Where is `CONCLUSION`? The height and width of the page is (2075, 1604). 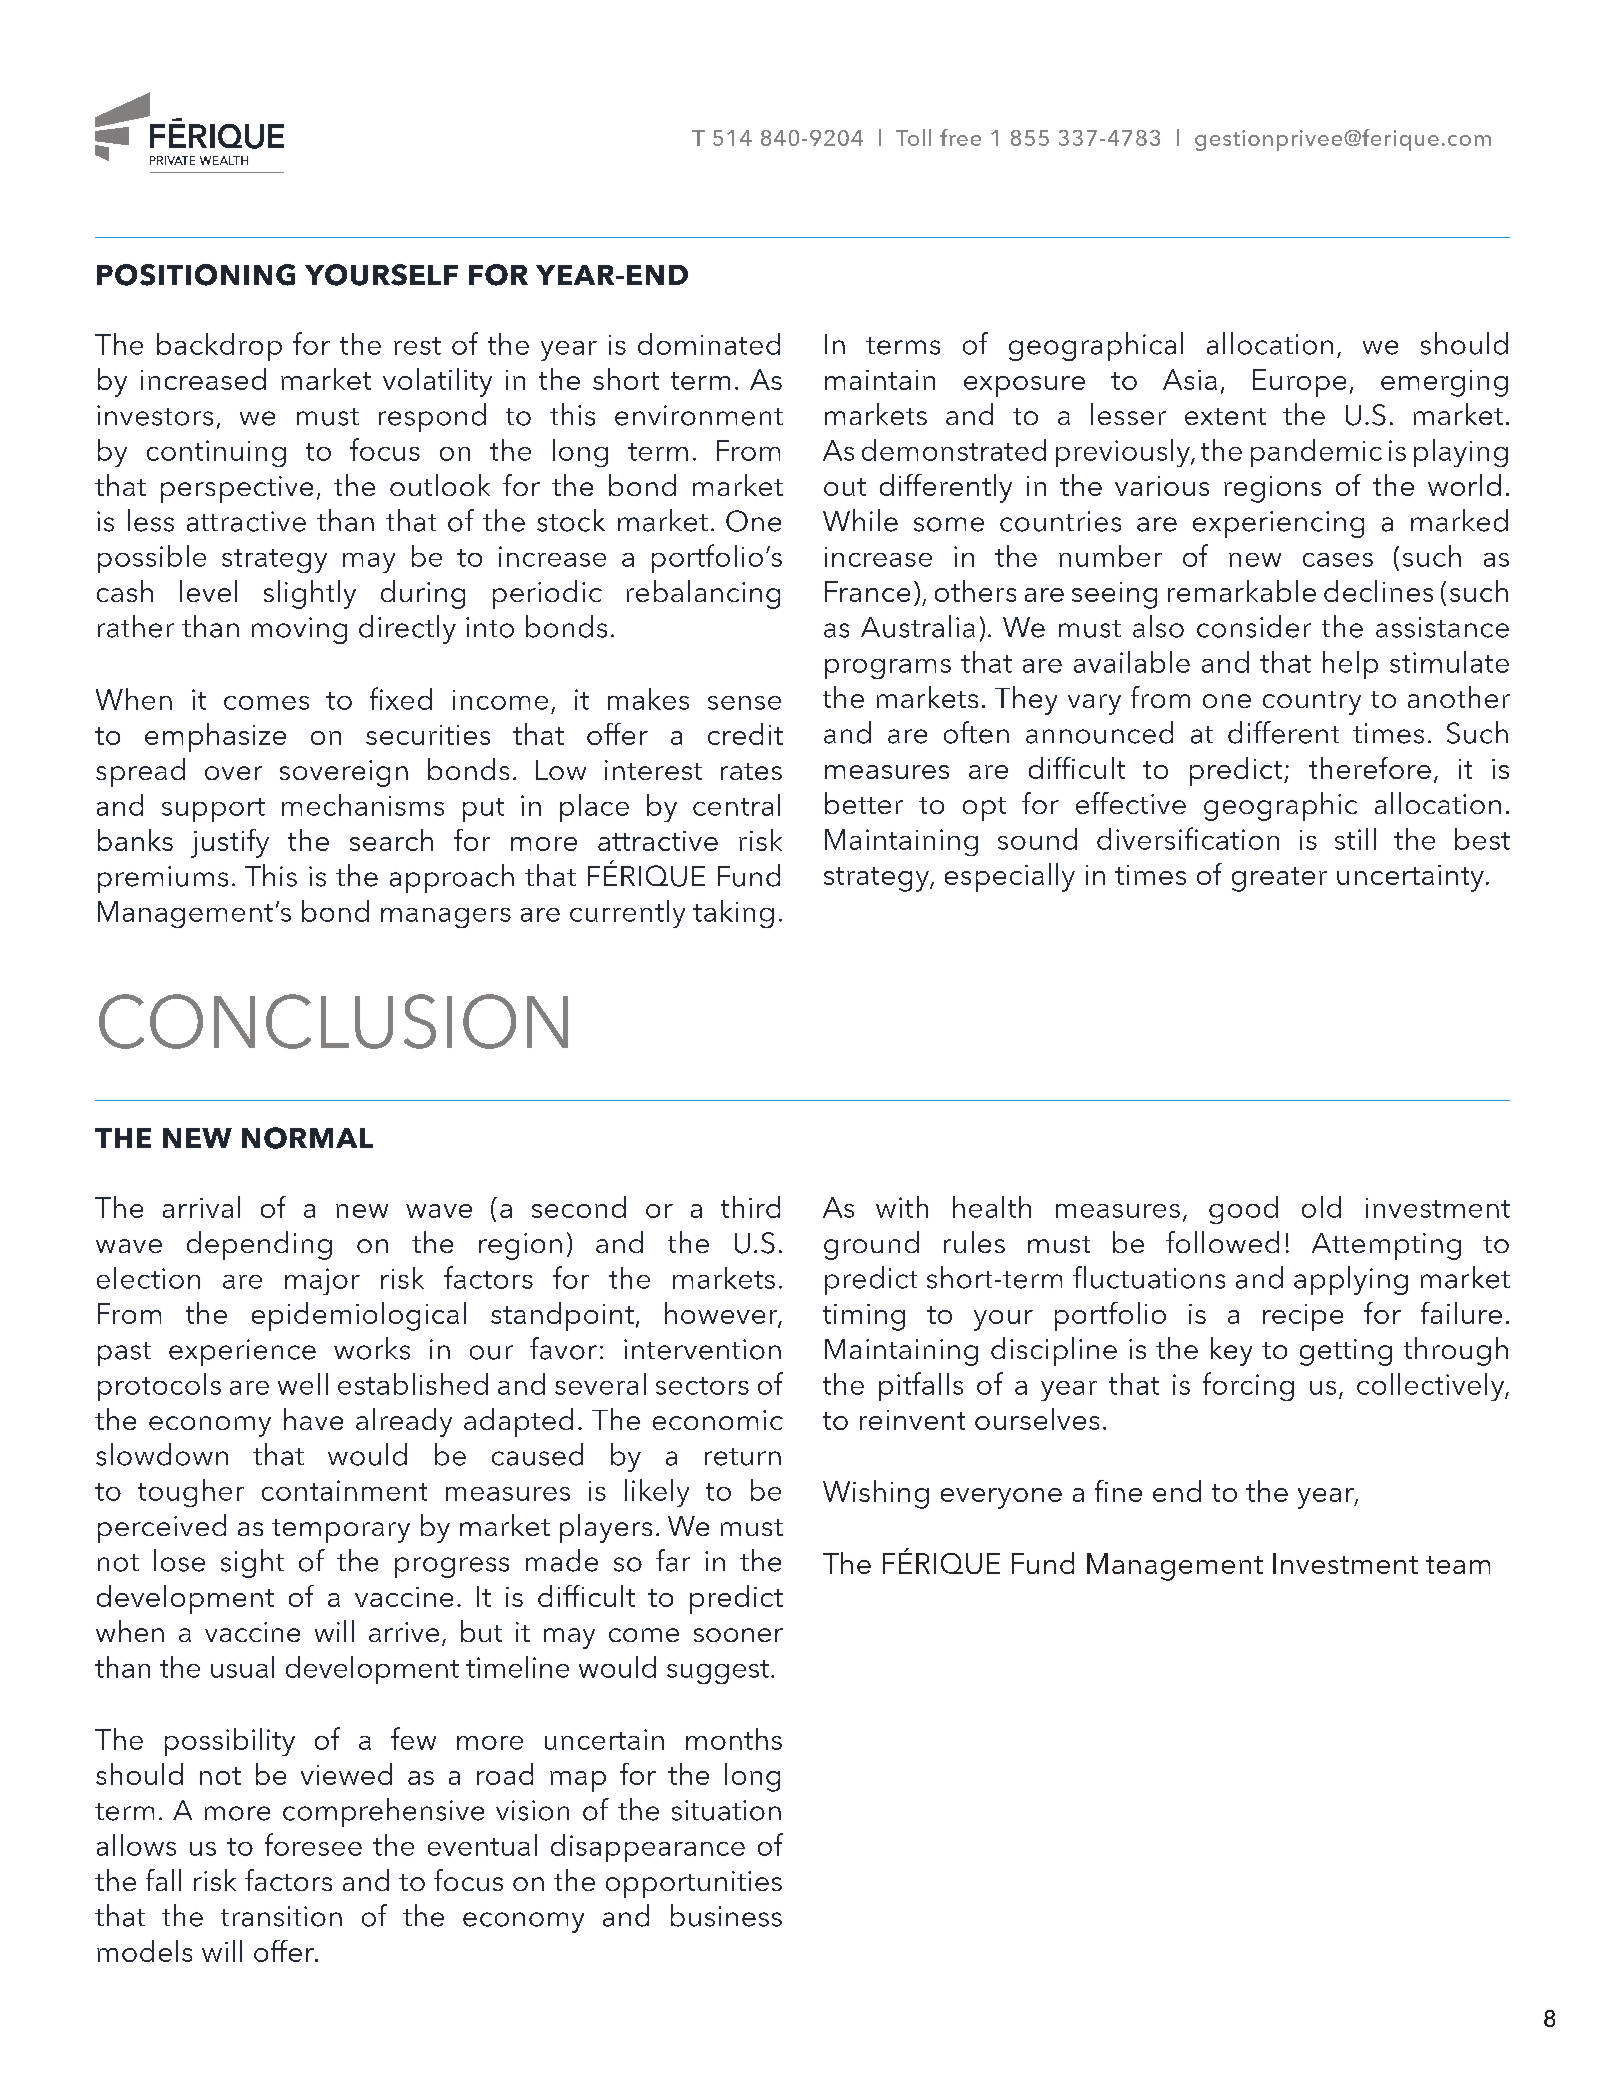
CONCLUSION is located at coordinates (333, 1021).
